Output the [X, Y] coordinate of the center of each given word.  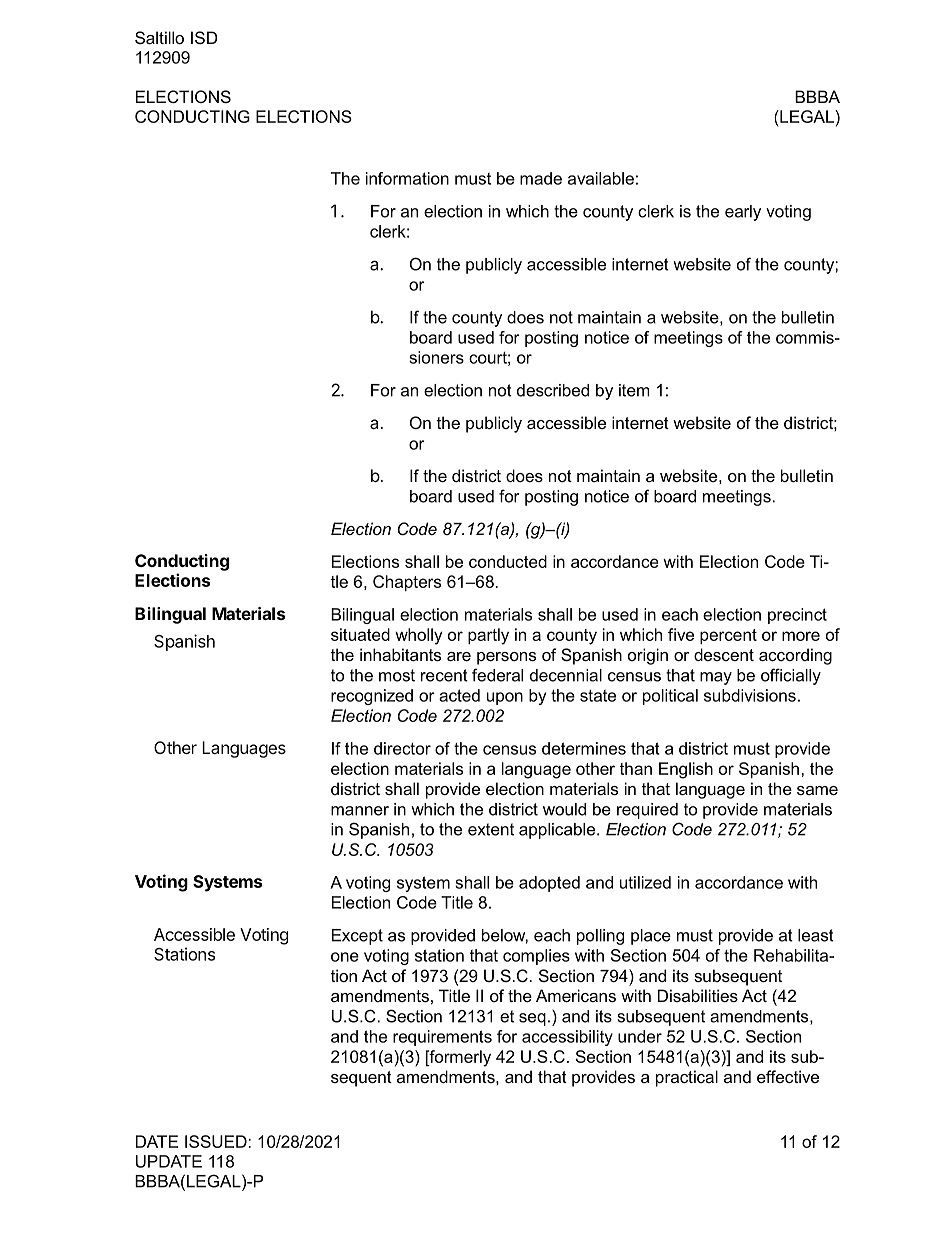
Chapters [407, 583]
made [541, 178]
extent [491, 829]
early [743, 213]
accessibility [567, 1038]
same [817, 790]
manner [360, 811]
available [601, 178]
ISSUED [217, 1141]
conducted [508, 561]
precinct [797, 616]
